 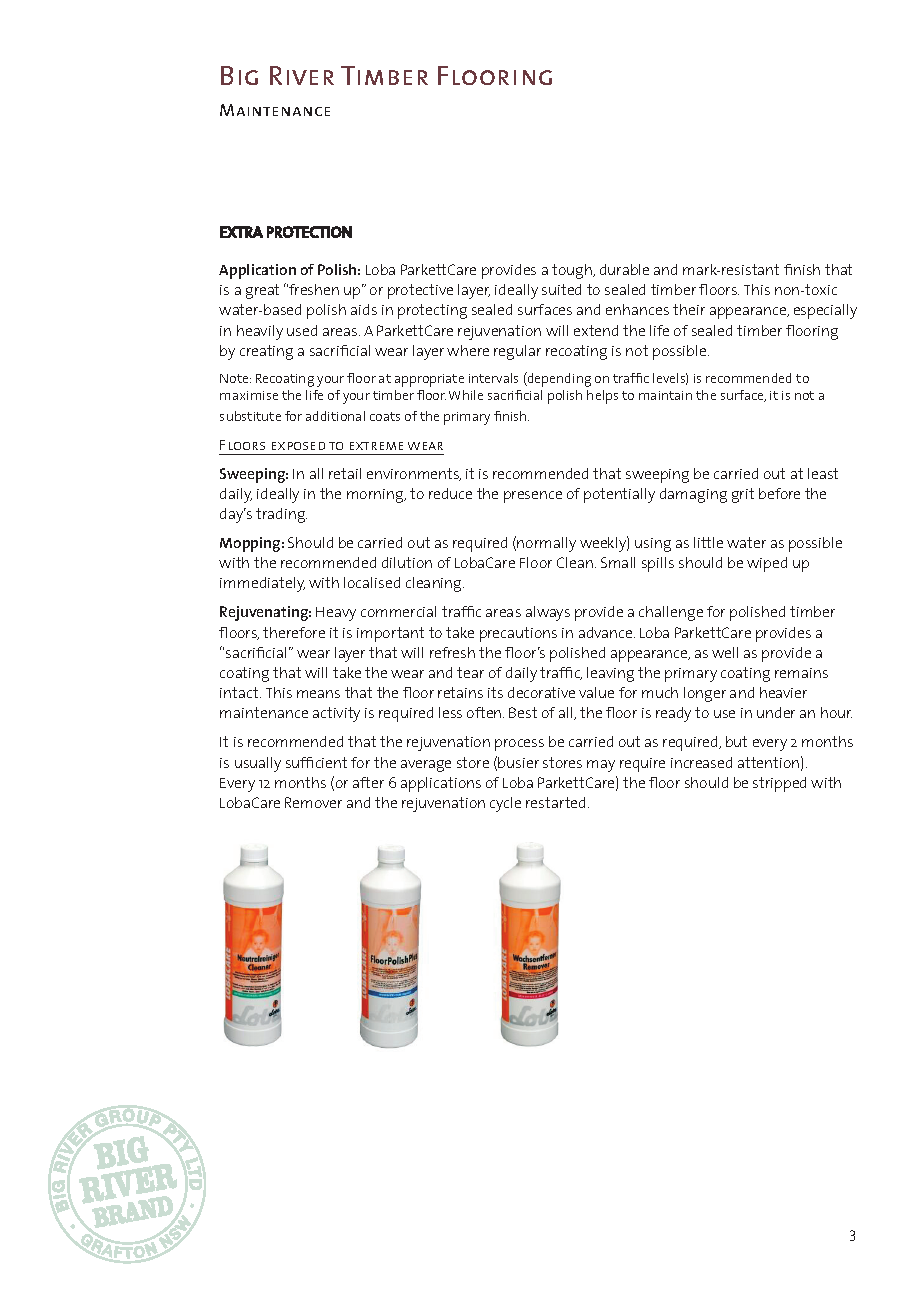 I want to click on well, so click(x=725, y=652).
